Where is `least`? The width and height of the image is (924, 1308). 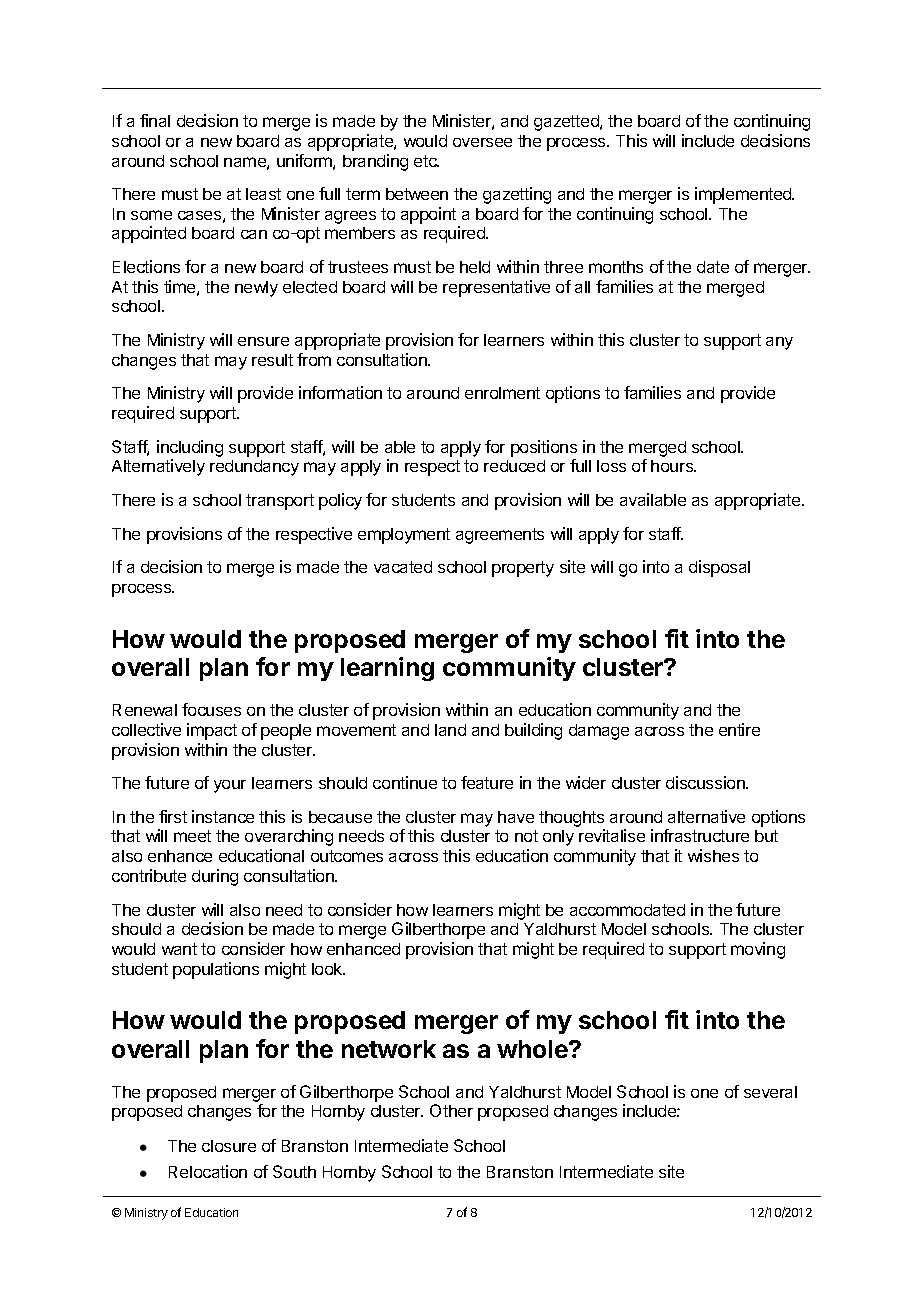
least is located at coordinates (263, 194).
